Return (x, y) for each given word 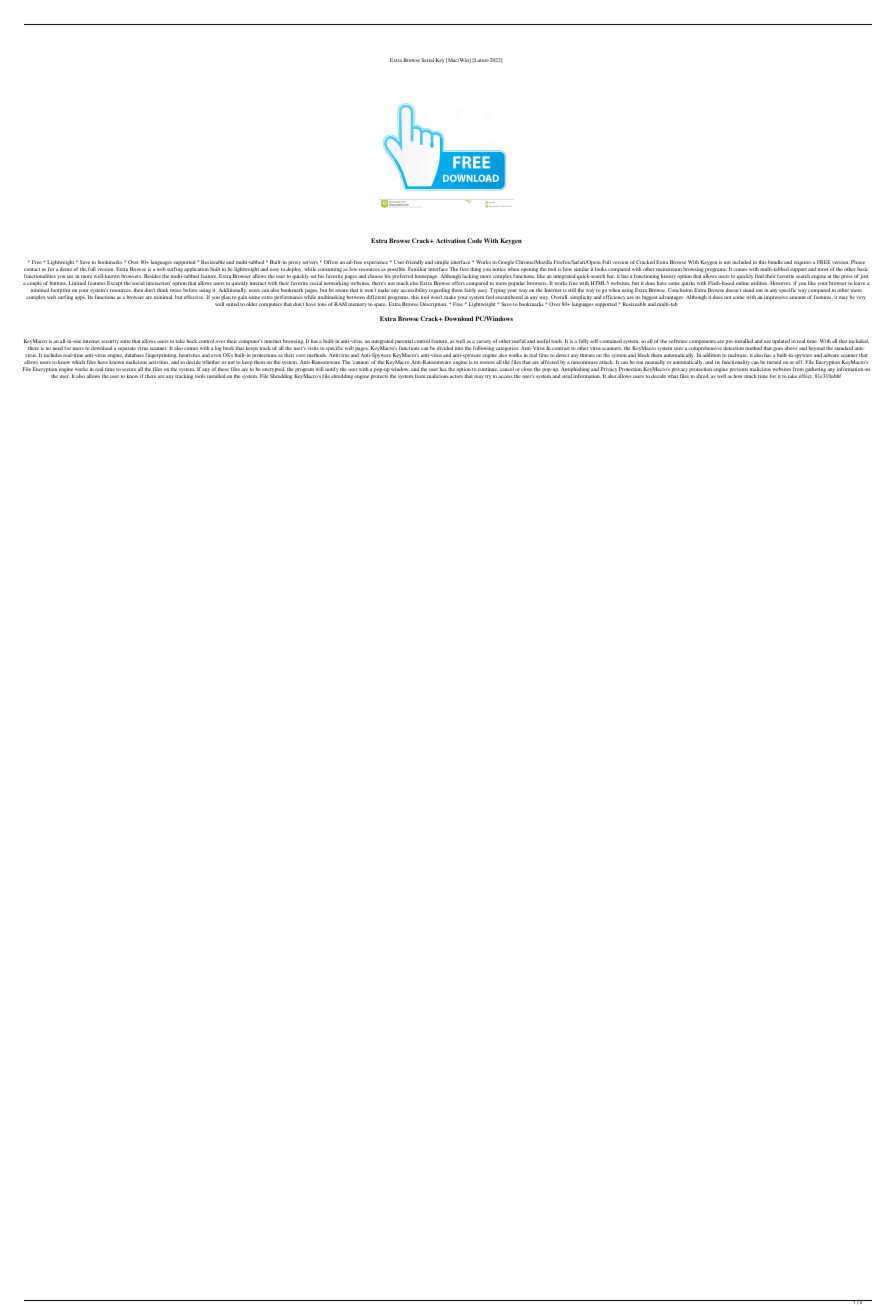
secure (129, 369)
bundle (775, 262)
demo (66, 269)
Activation (451, 240)
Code (474, 240)
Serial (427, 60)
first (464, 269)
